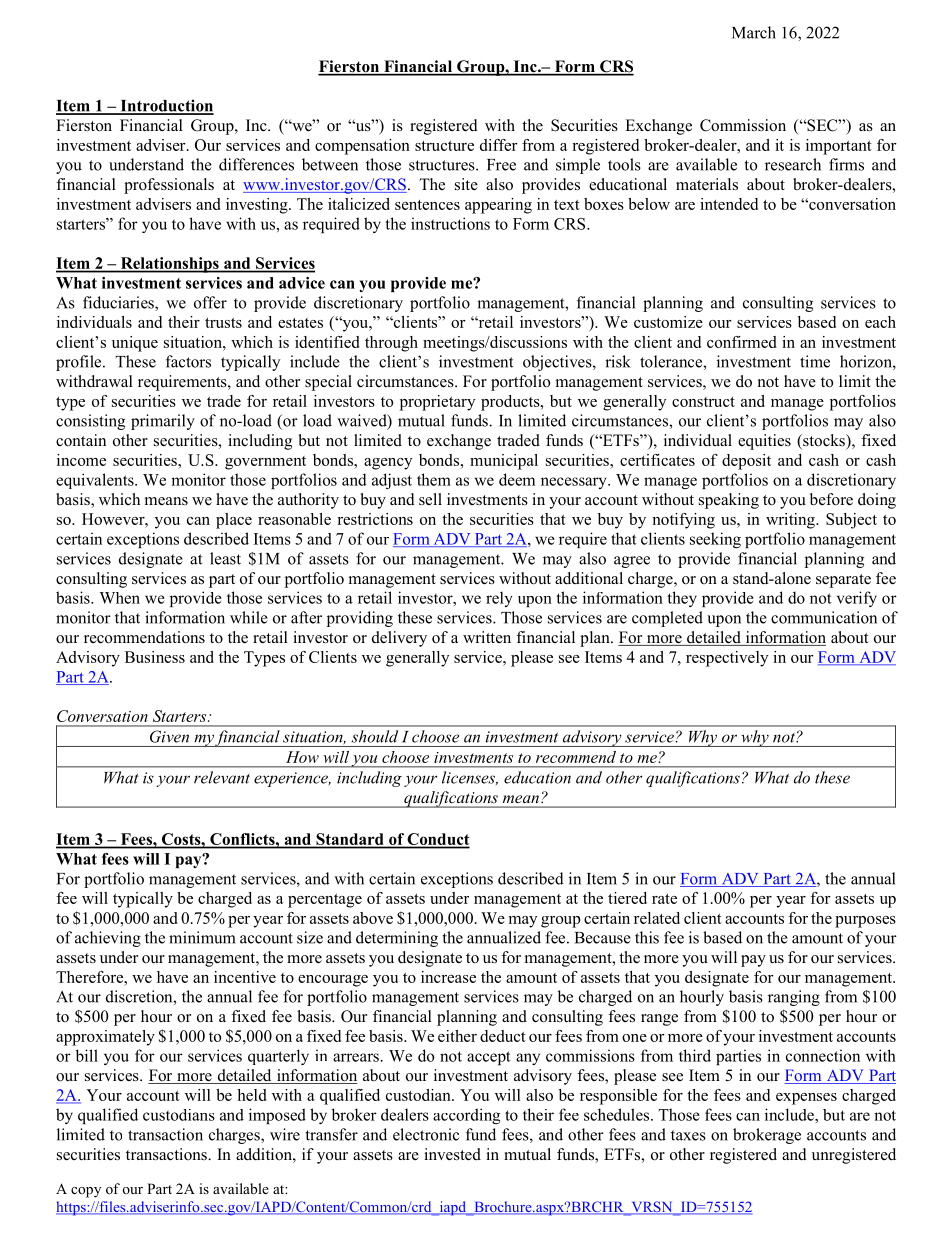 The width and height of the document is (952, 1233). Describe the element at coordinates (501, 165) in the document. I see `Free` at that location.
